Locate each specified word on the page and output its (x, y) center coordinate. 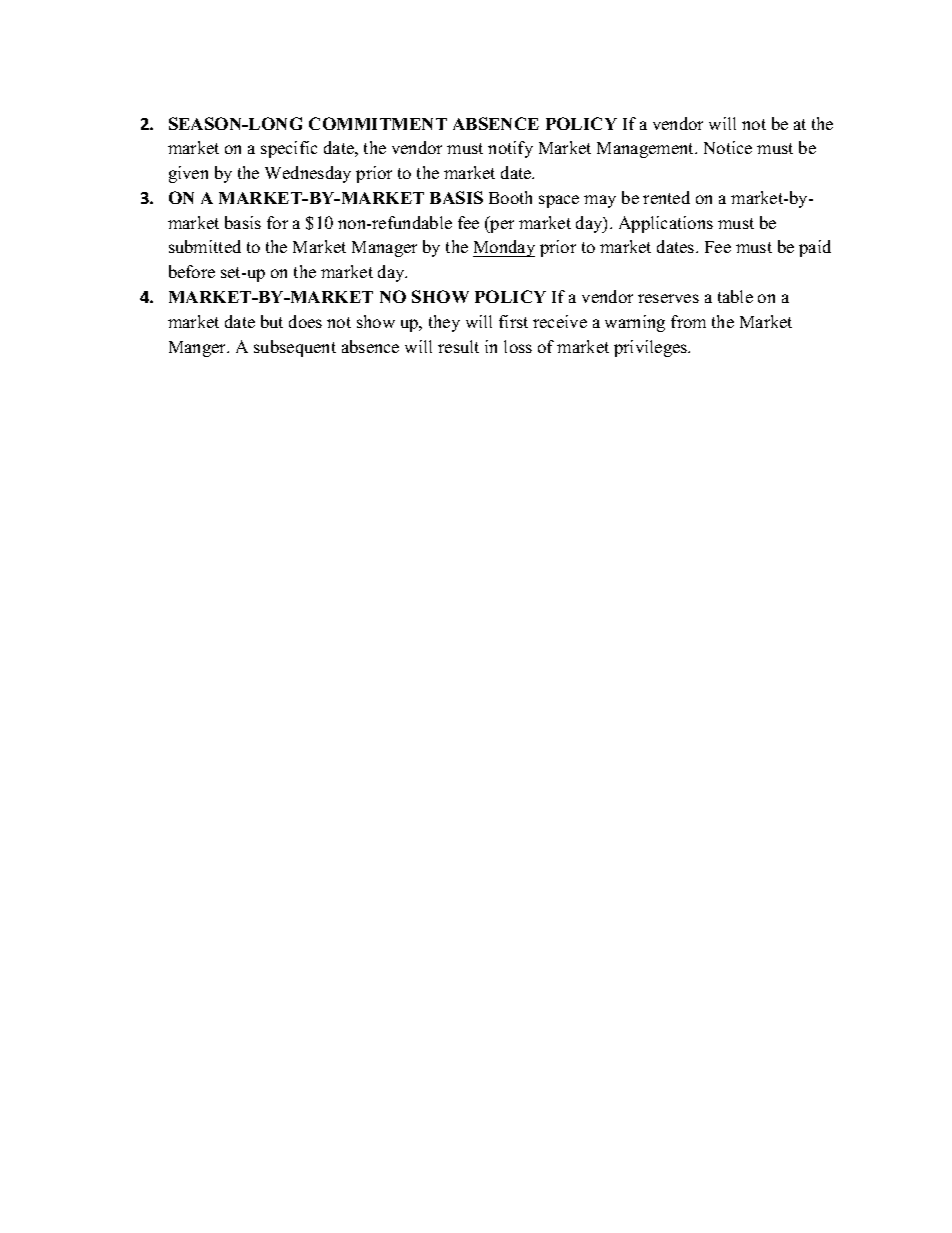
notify (510, 149)
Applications (666, 224)
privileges (652, 348)
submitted (205, 246)
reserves (668, 298)
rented (666, 197)
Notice (728, 147)
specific (289, 149)
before (192, 271)
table (735, 296)
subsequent (295, 348)
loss (518, 346)
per (501, 226)
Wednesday (308, 174)
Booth (510, 197)
